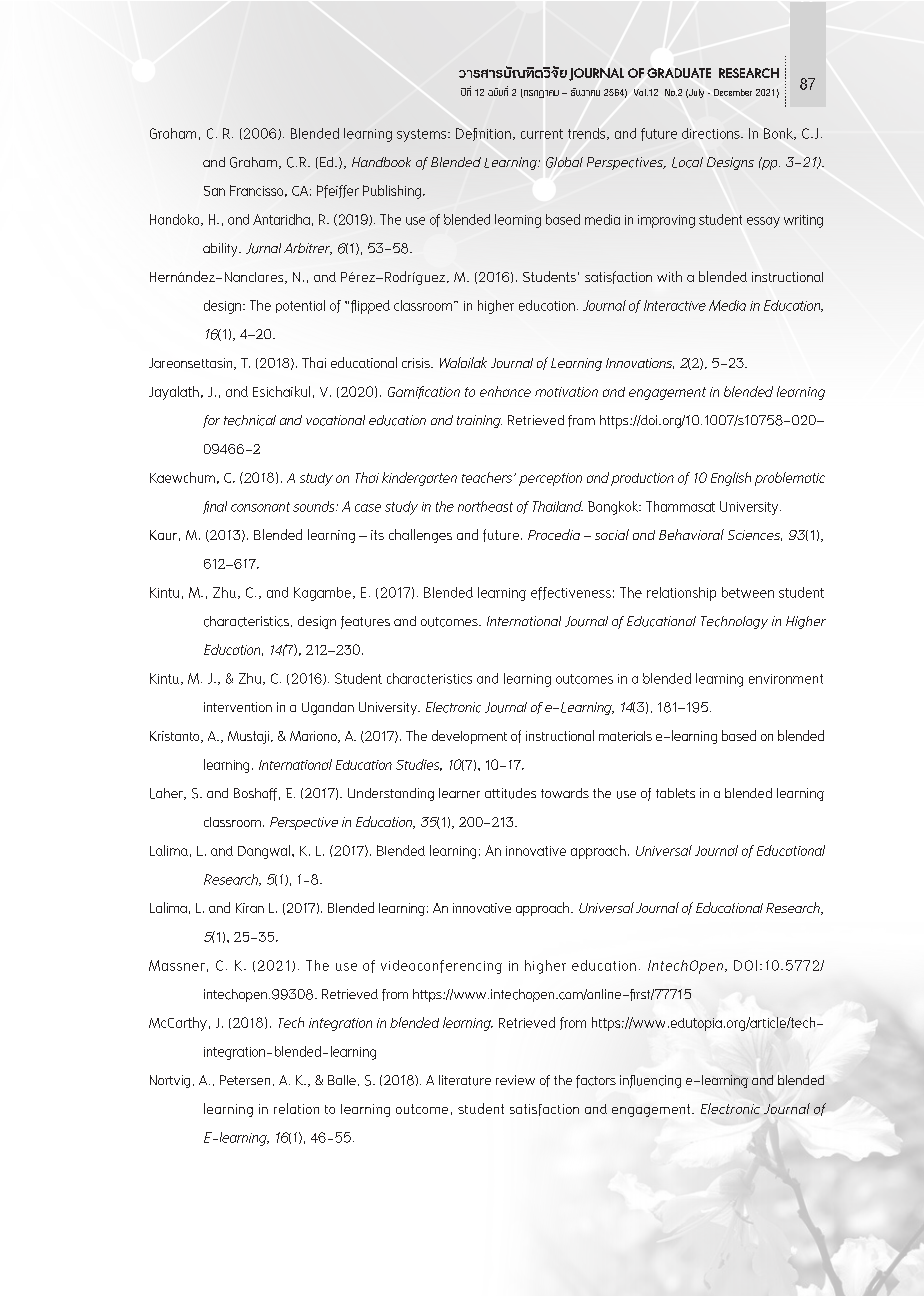  What do you see at coordinates (748, 592) in the page?
I see `between` at bounding box center [748, 592].
